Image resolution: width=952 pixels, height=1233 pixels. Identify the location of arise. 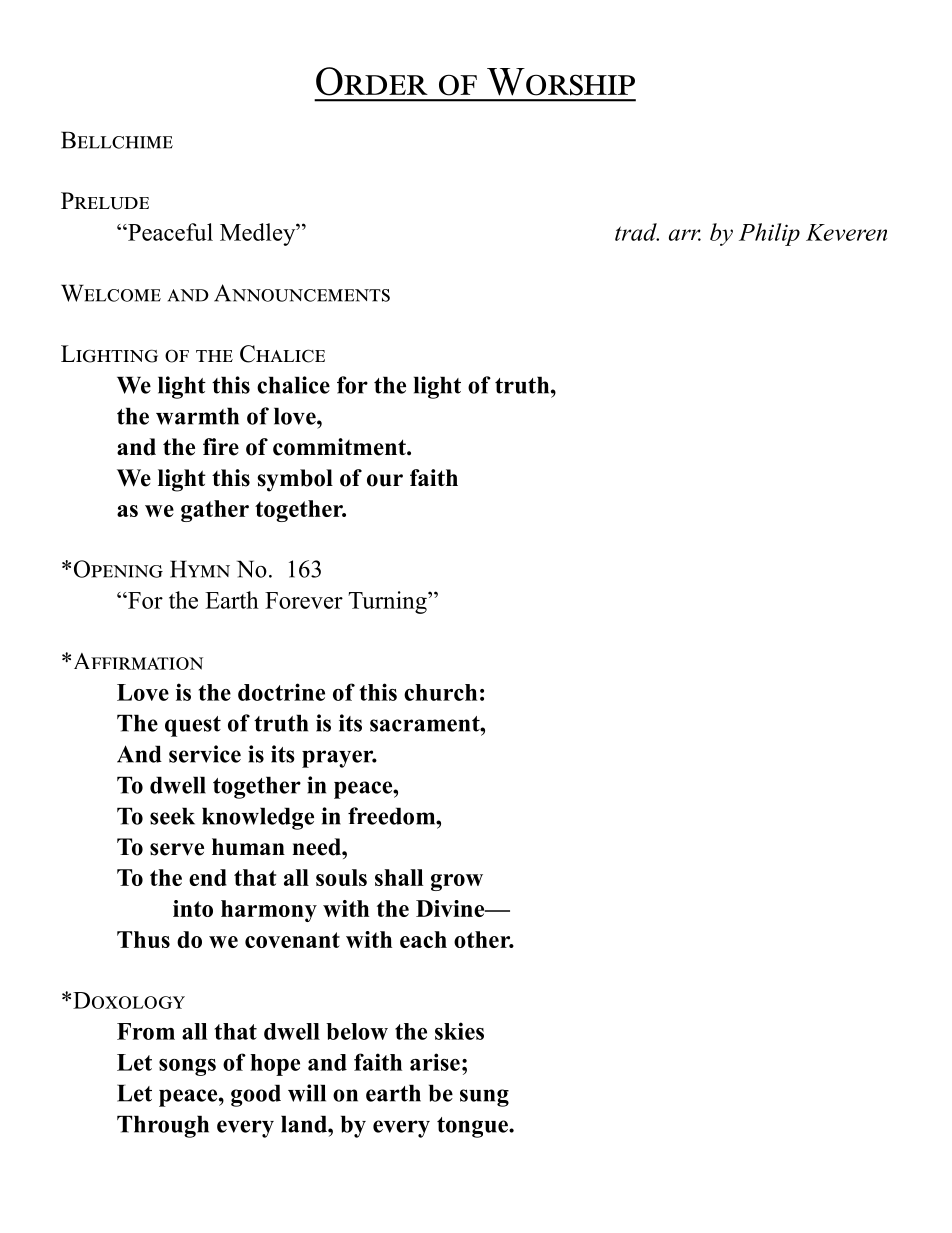
(435, 1062).
